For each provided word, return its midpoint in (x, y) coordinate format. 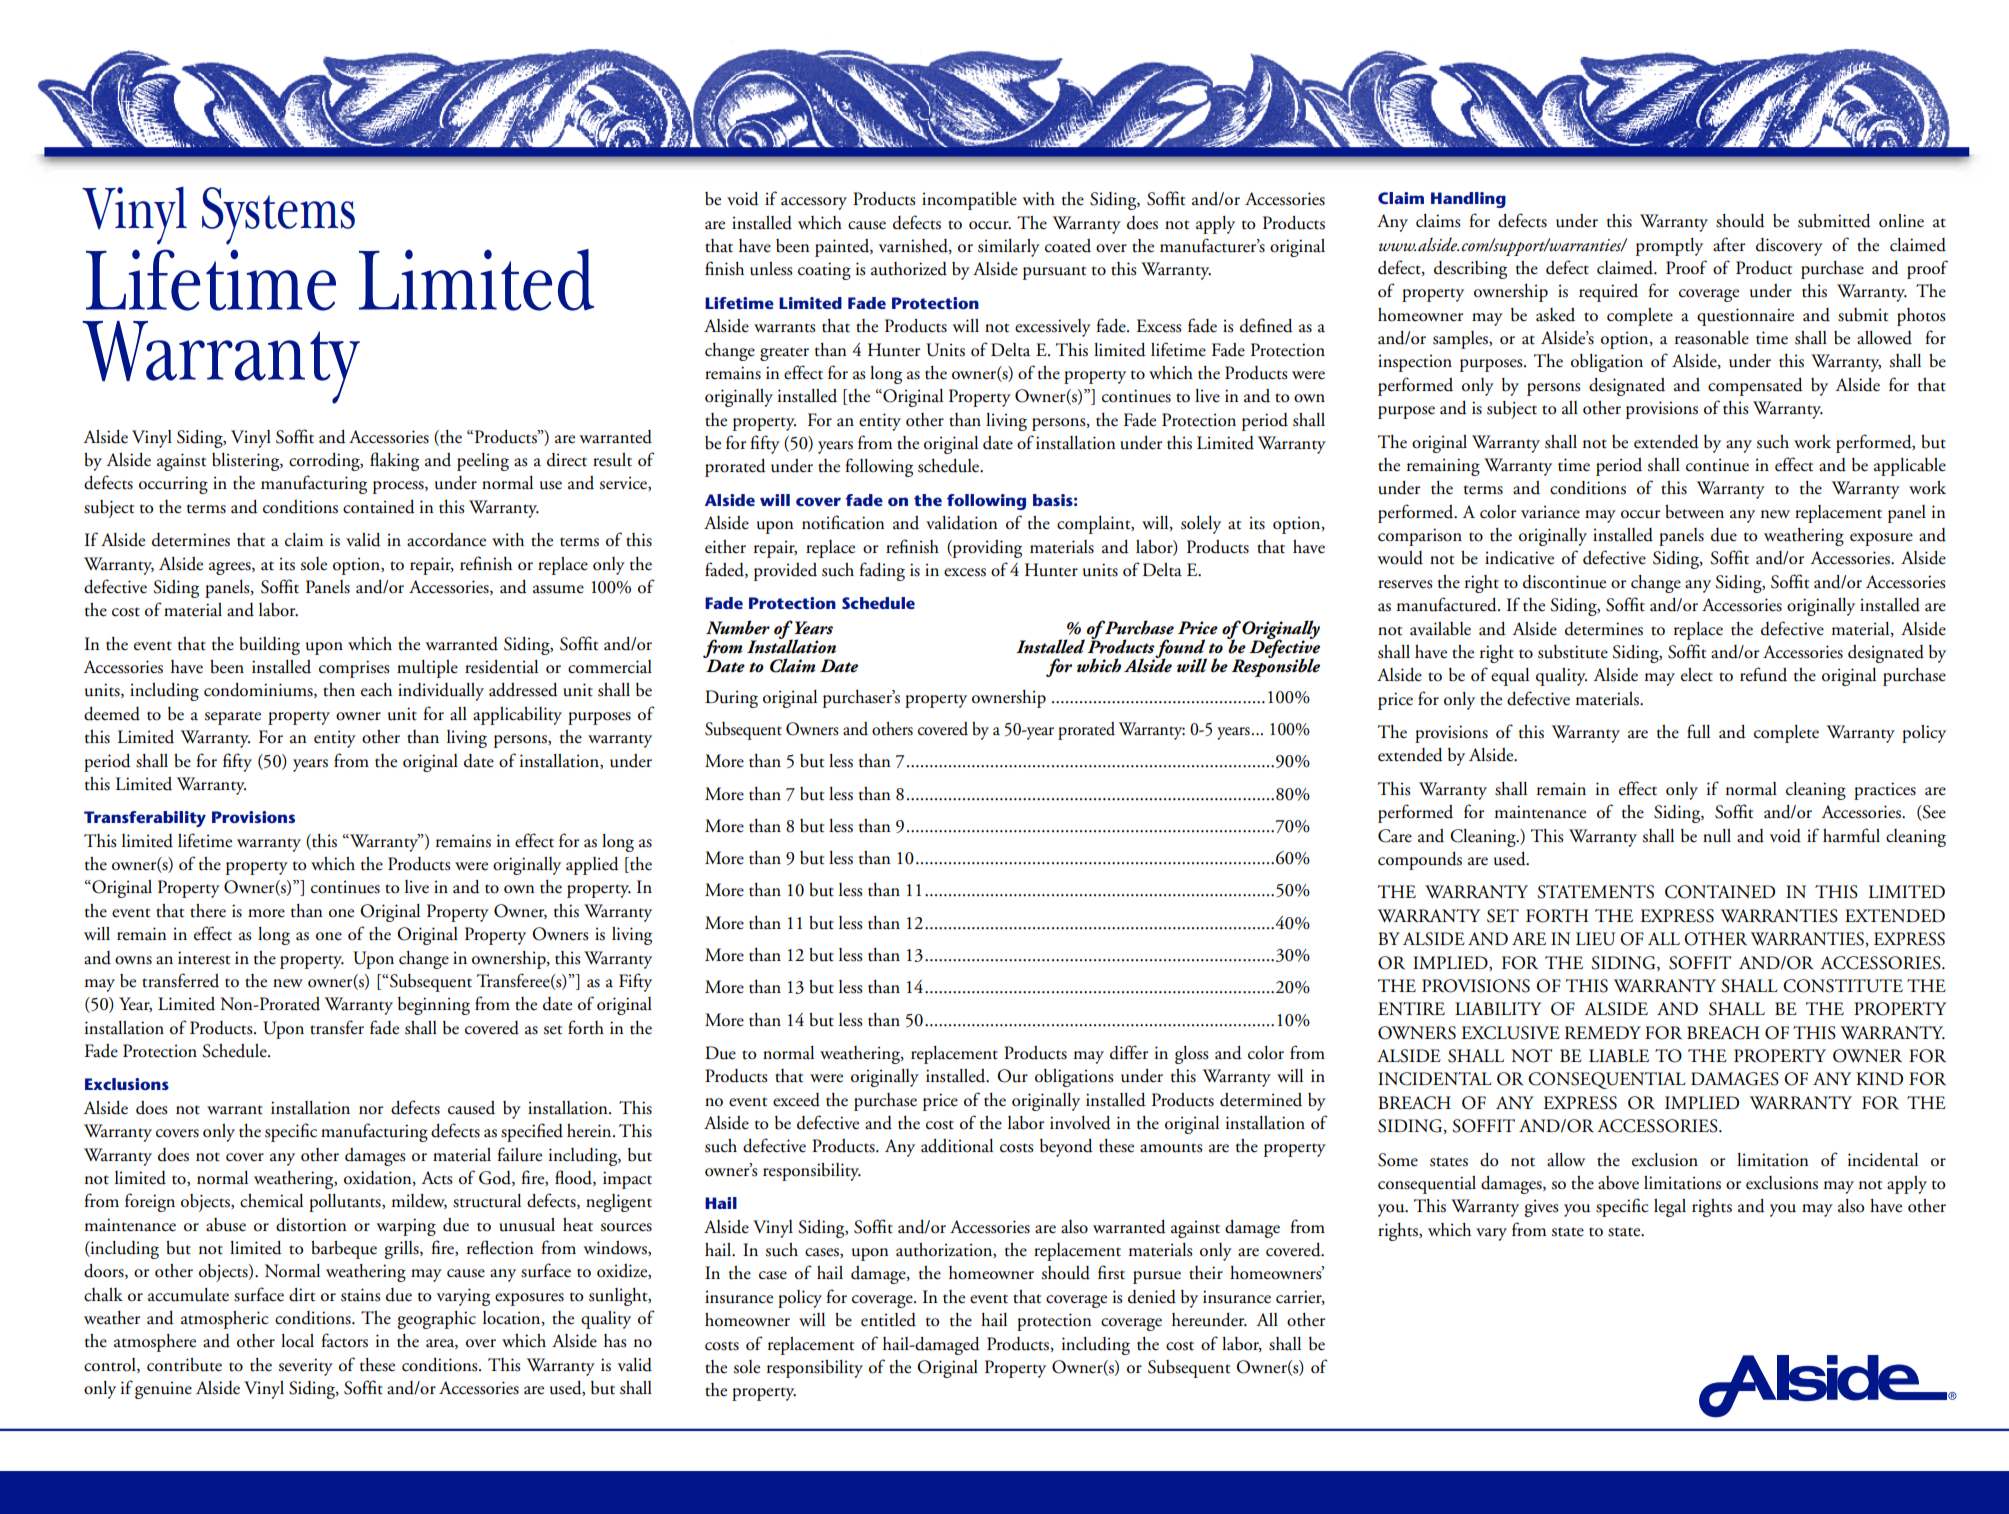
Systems (278, 216)
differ (1129, 1052)
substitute (1573, 652)
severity (306, 1367)
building (269, 646)
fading (882, 571)
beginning (434, 1006)
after (1729, 244)
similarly (1009, 248)
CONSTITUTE (1843, 986)
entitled (888, 1320)
